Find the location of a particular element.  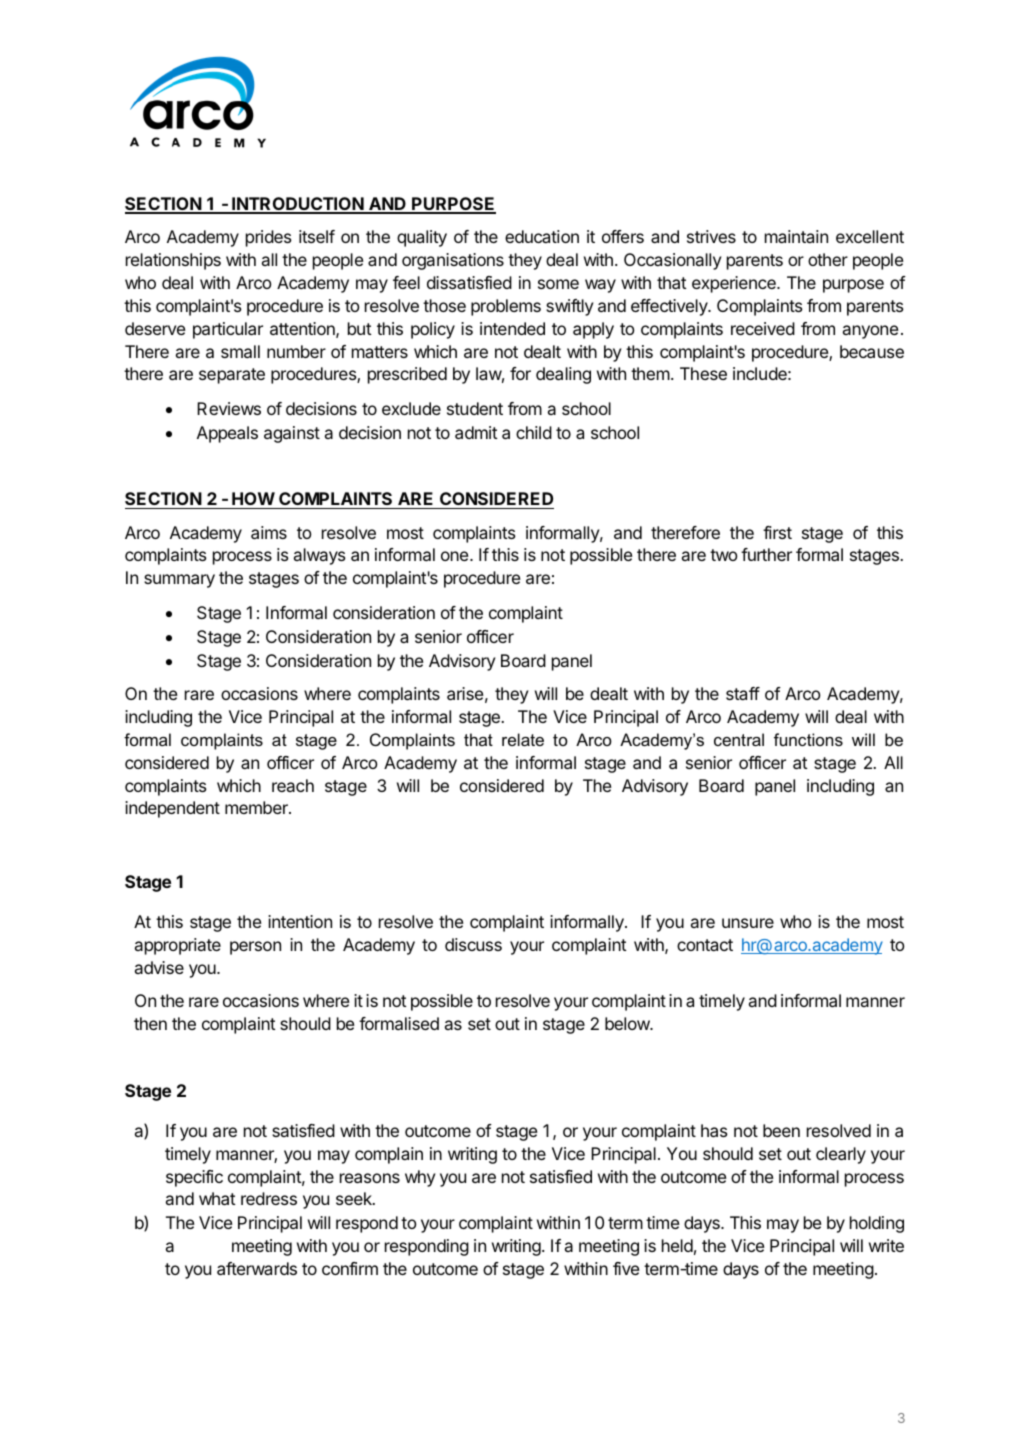

afterwards is located at coordinates (257, 1268).
